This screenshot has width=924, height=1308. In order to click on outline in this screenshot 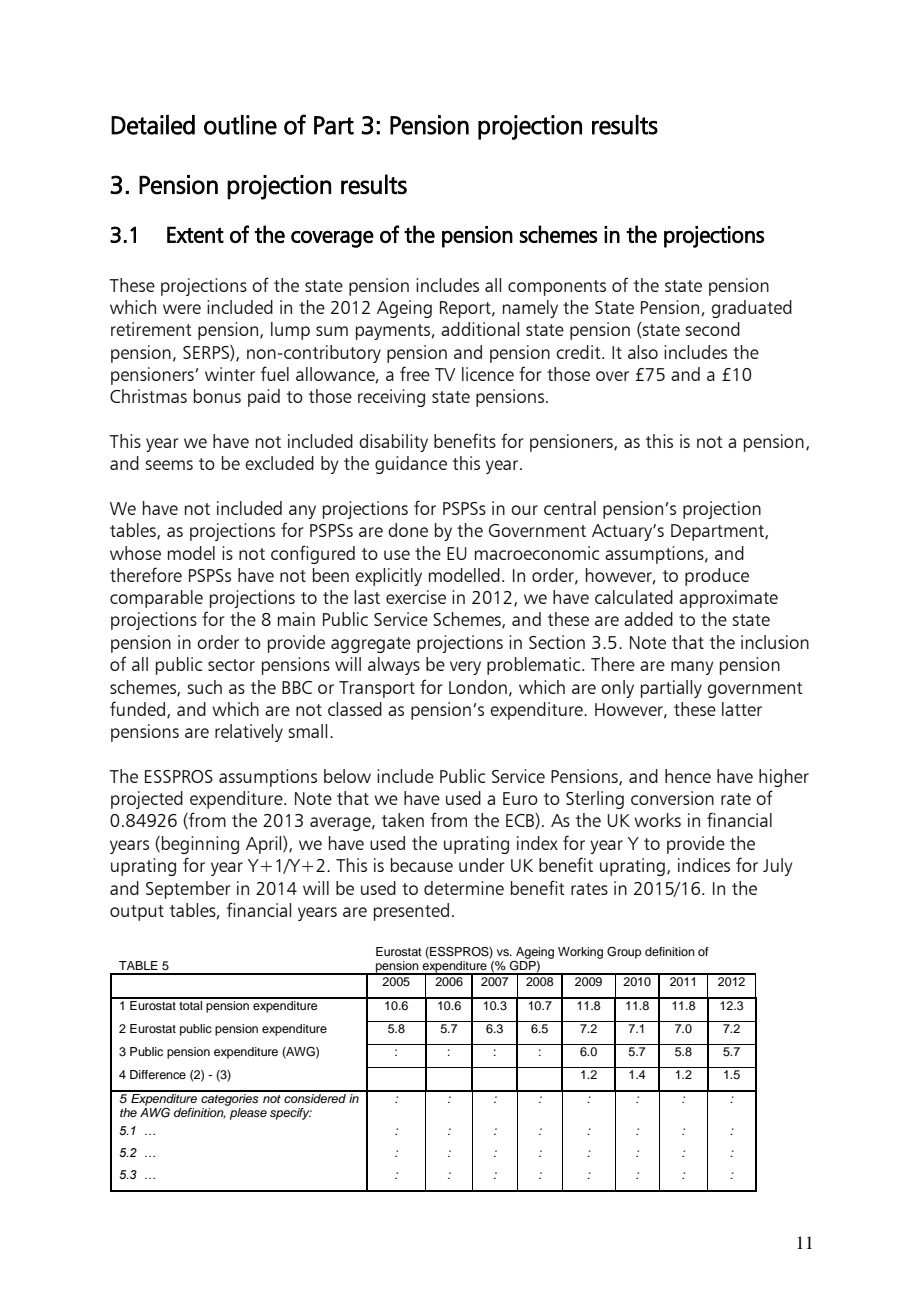, I will do `click(240, 125)`.
